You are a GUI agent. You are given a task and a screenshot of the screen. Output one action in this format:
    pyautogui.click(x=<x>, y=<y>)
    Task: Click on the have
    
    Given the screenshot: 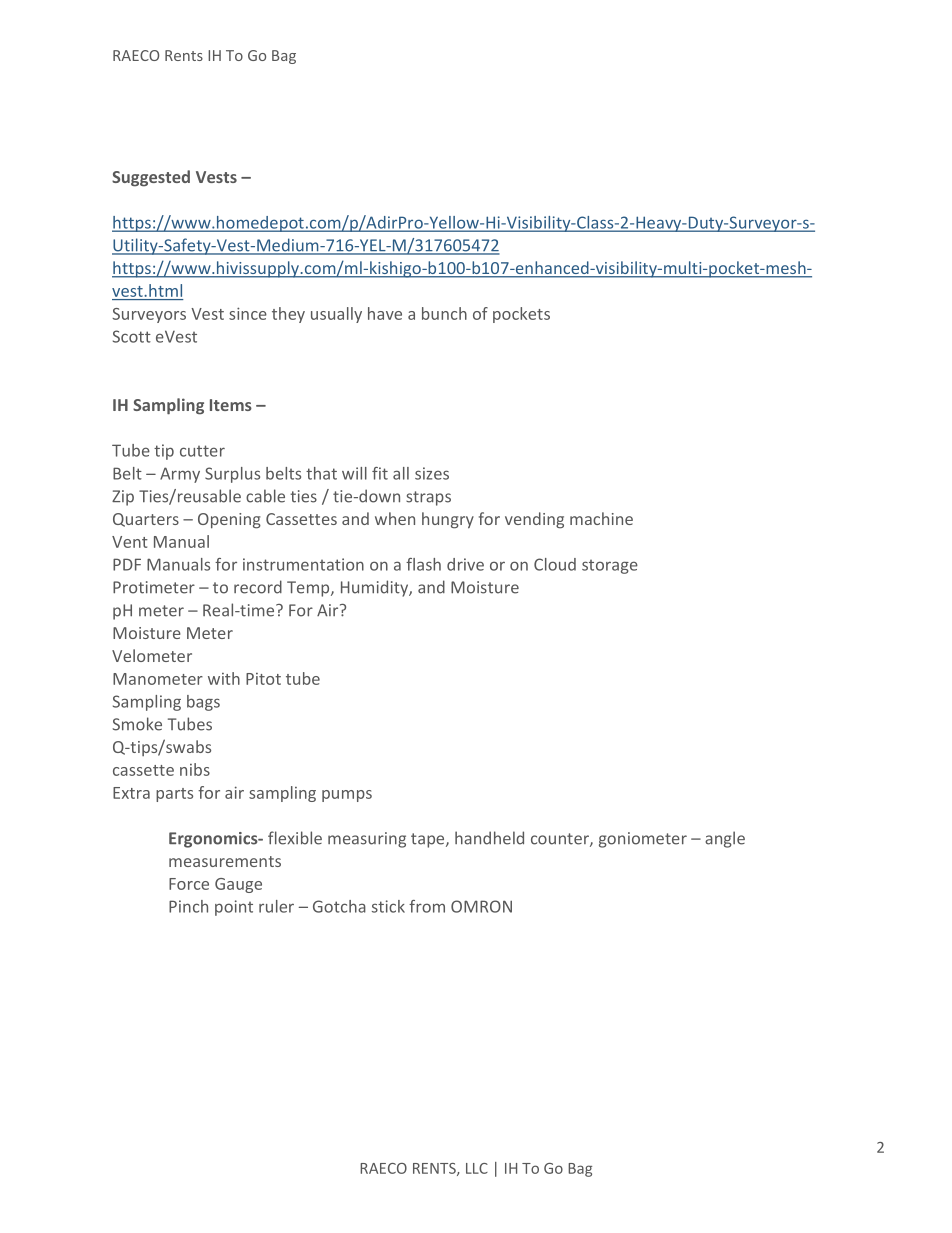 What is the action you would take?
    pyautogui.click(x=385, y=313)
